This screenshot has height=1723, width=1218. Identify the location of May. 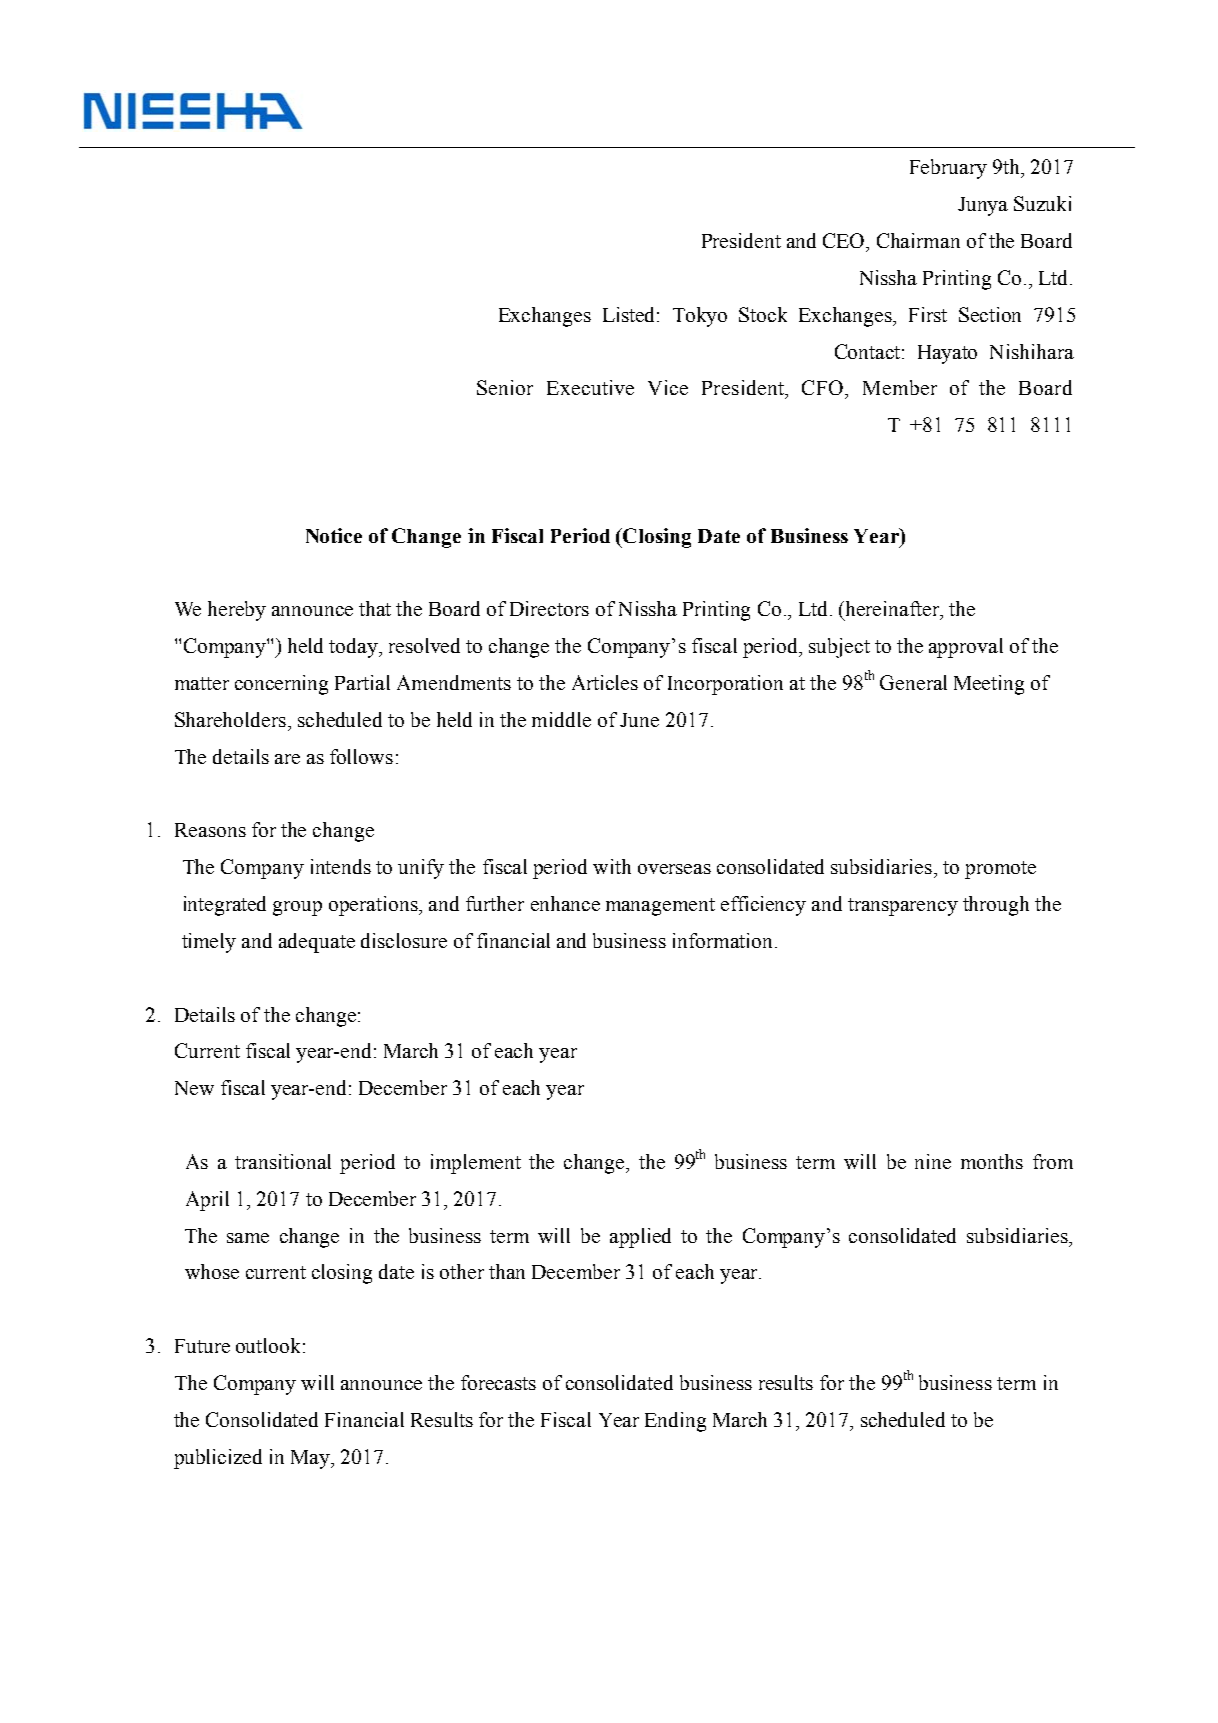
(312, 1459).
